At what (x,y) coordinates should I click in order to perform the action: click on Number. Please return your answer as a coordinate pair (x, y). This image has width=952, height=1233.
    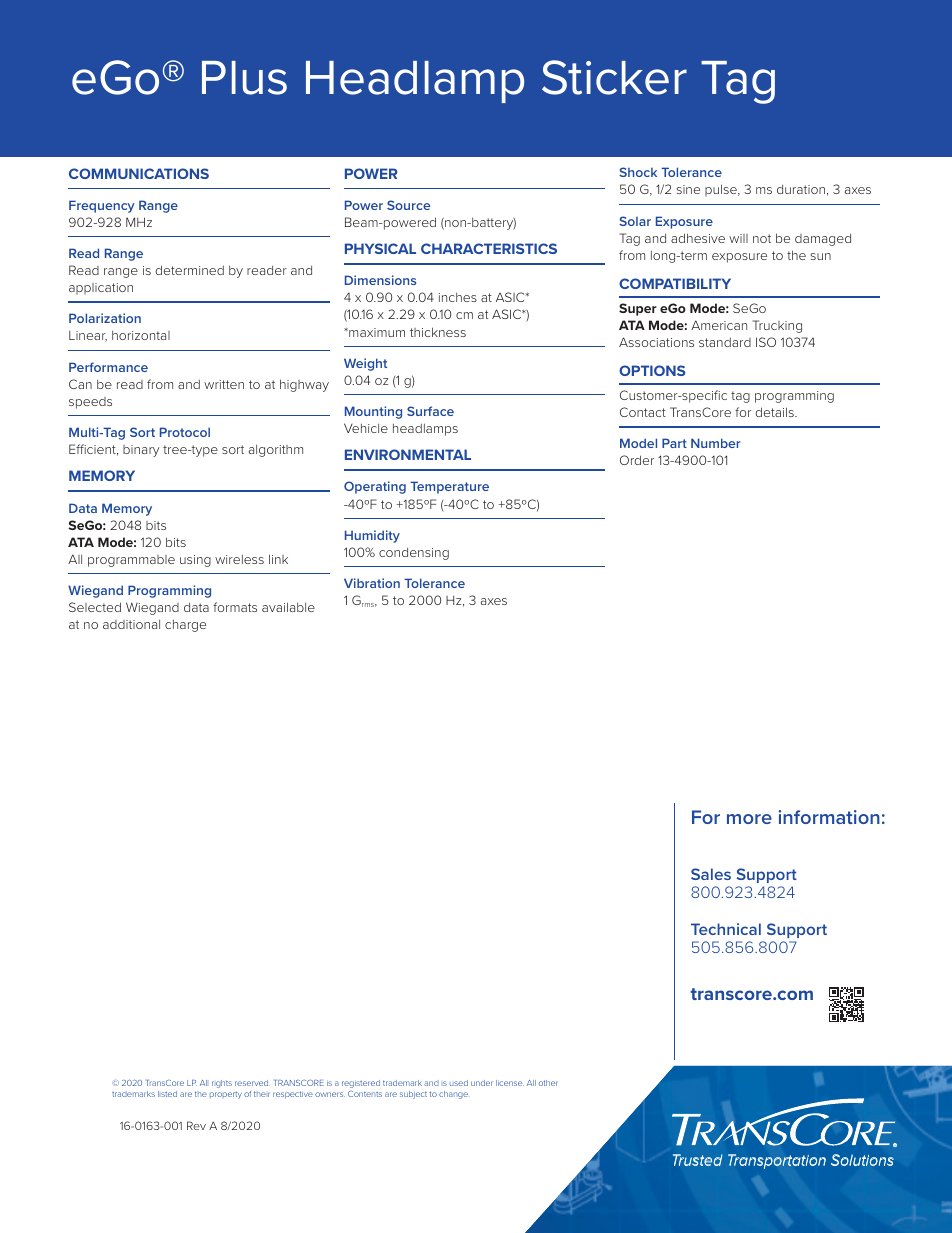
    Looking at the image, I should click on (716, 443).
